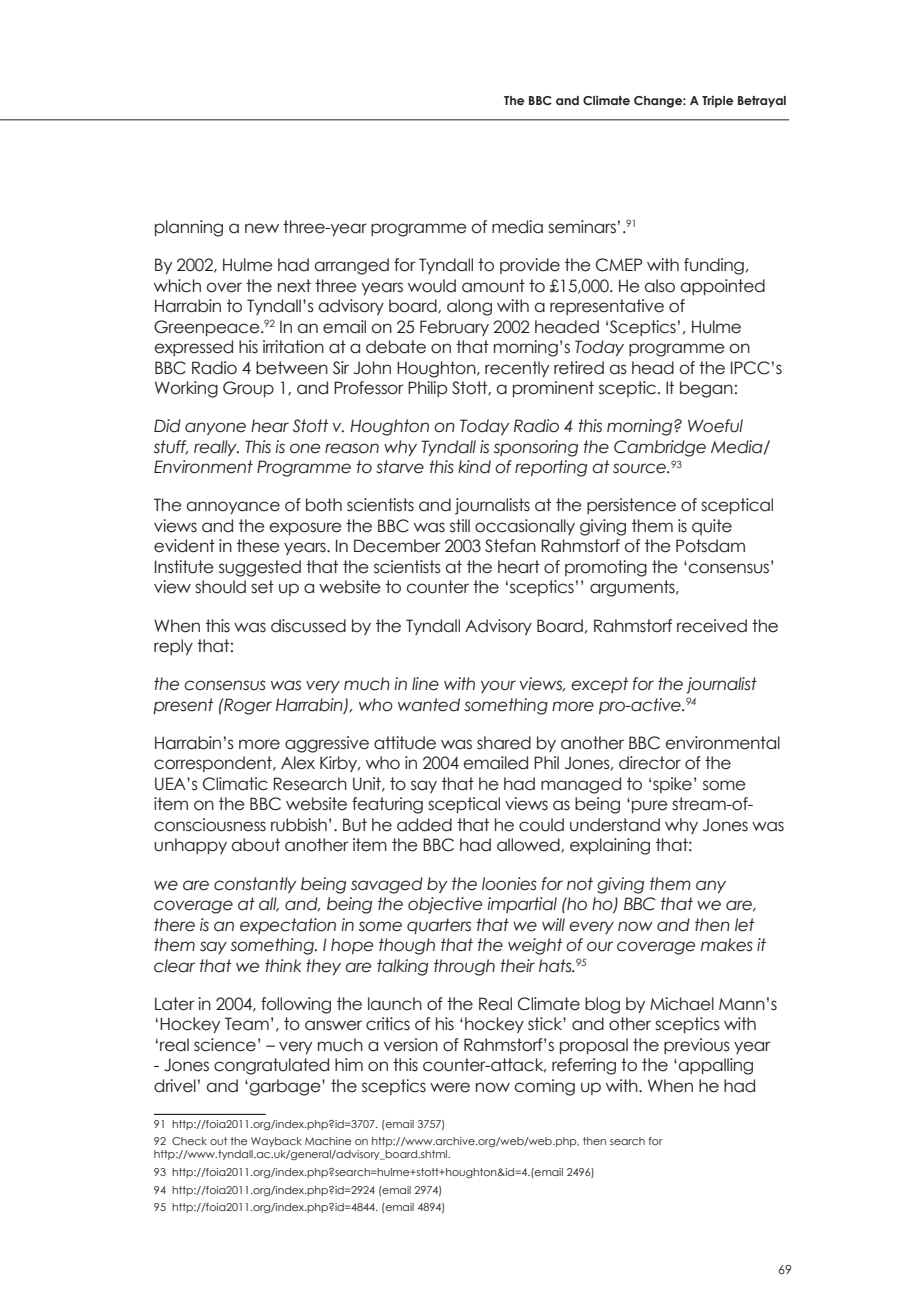  Describe the element at coordinates (530, 266) in the screenshot. I see `provide` at that location.
